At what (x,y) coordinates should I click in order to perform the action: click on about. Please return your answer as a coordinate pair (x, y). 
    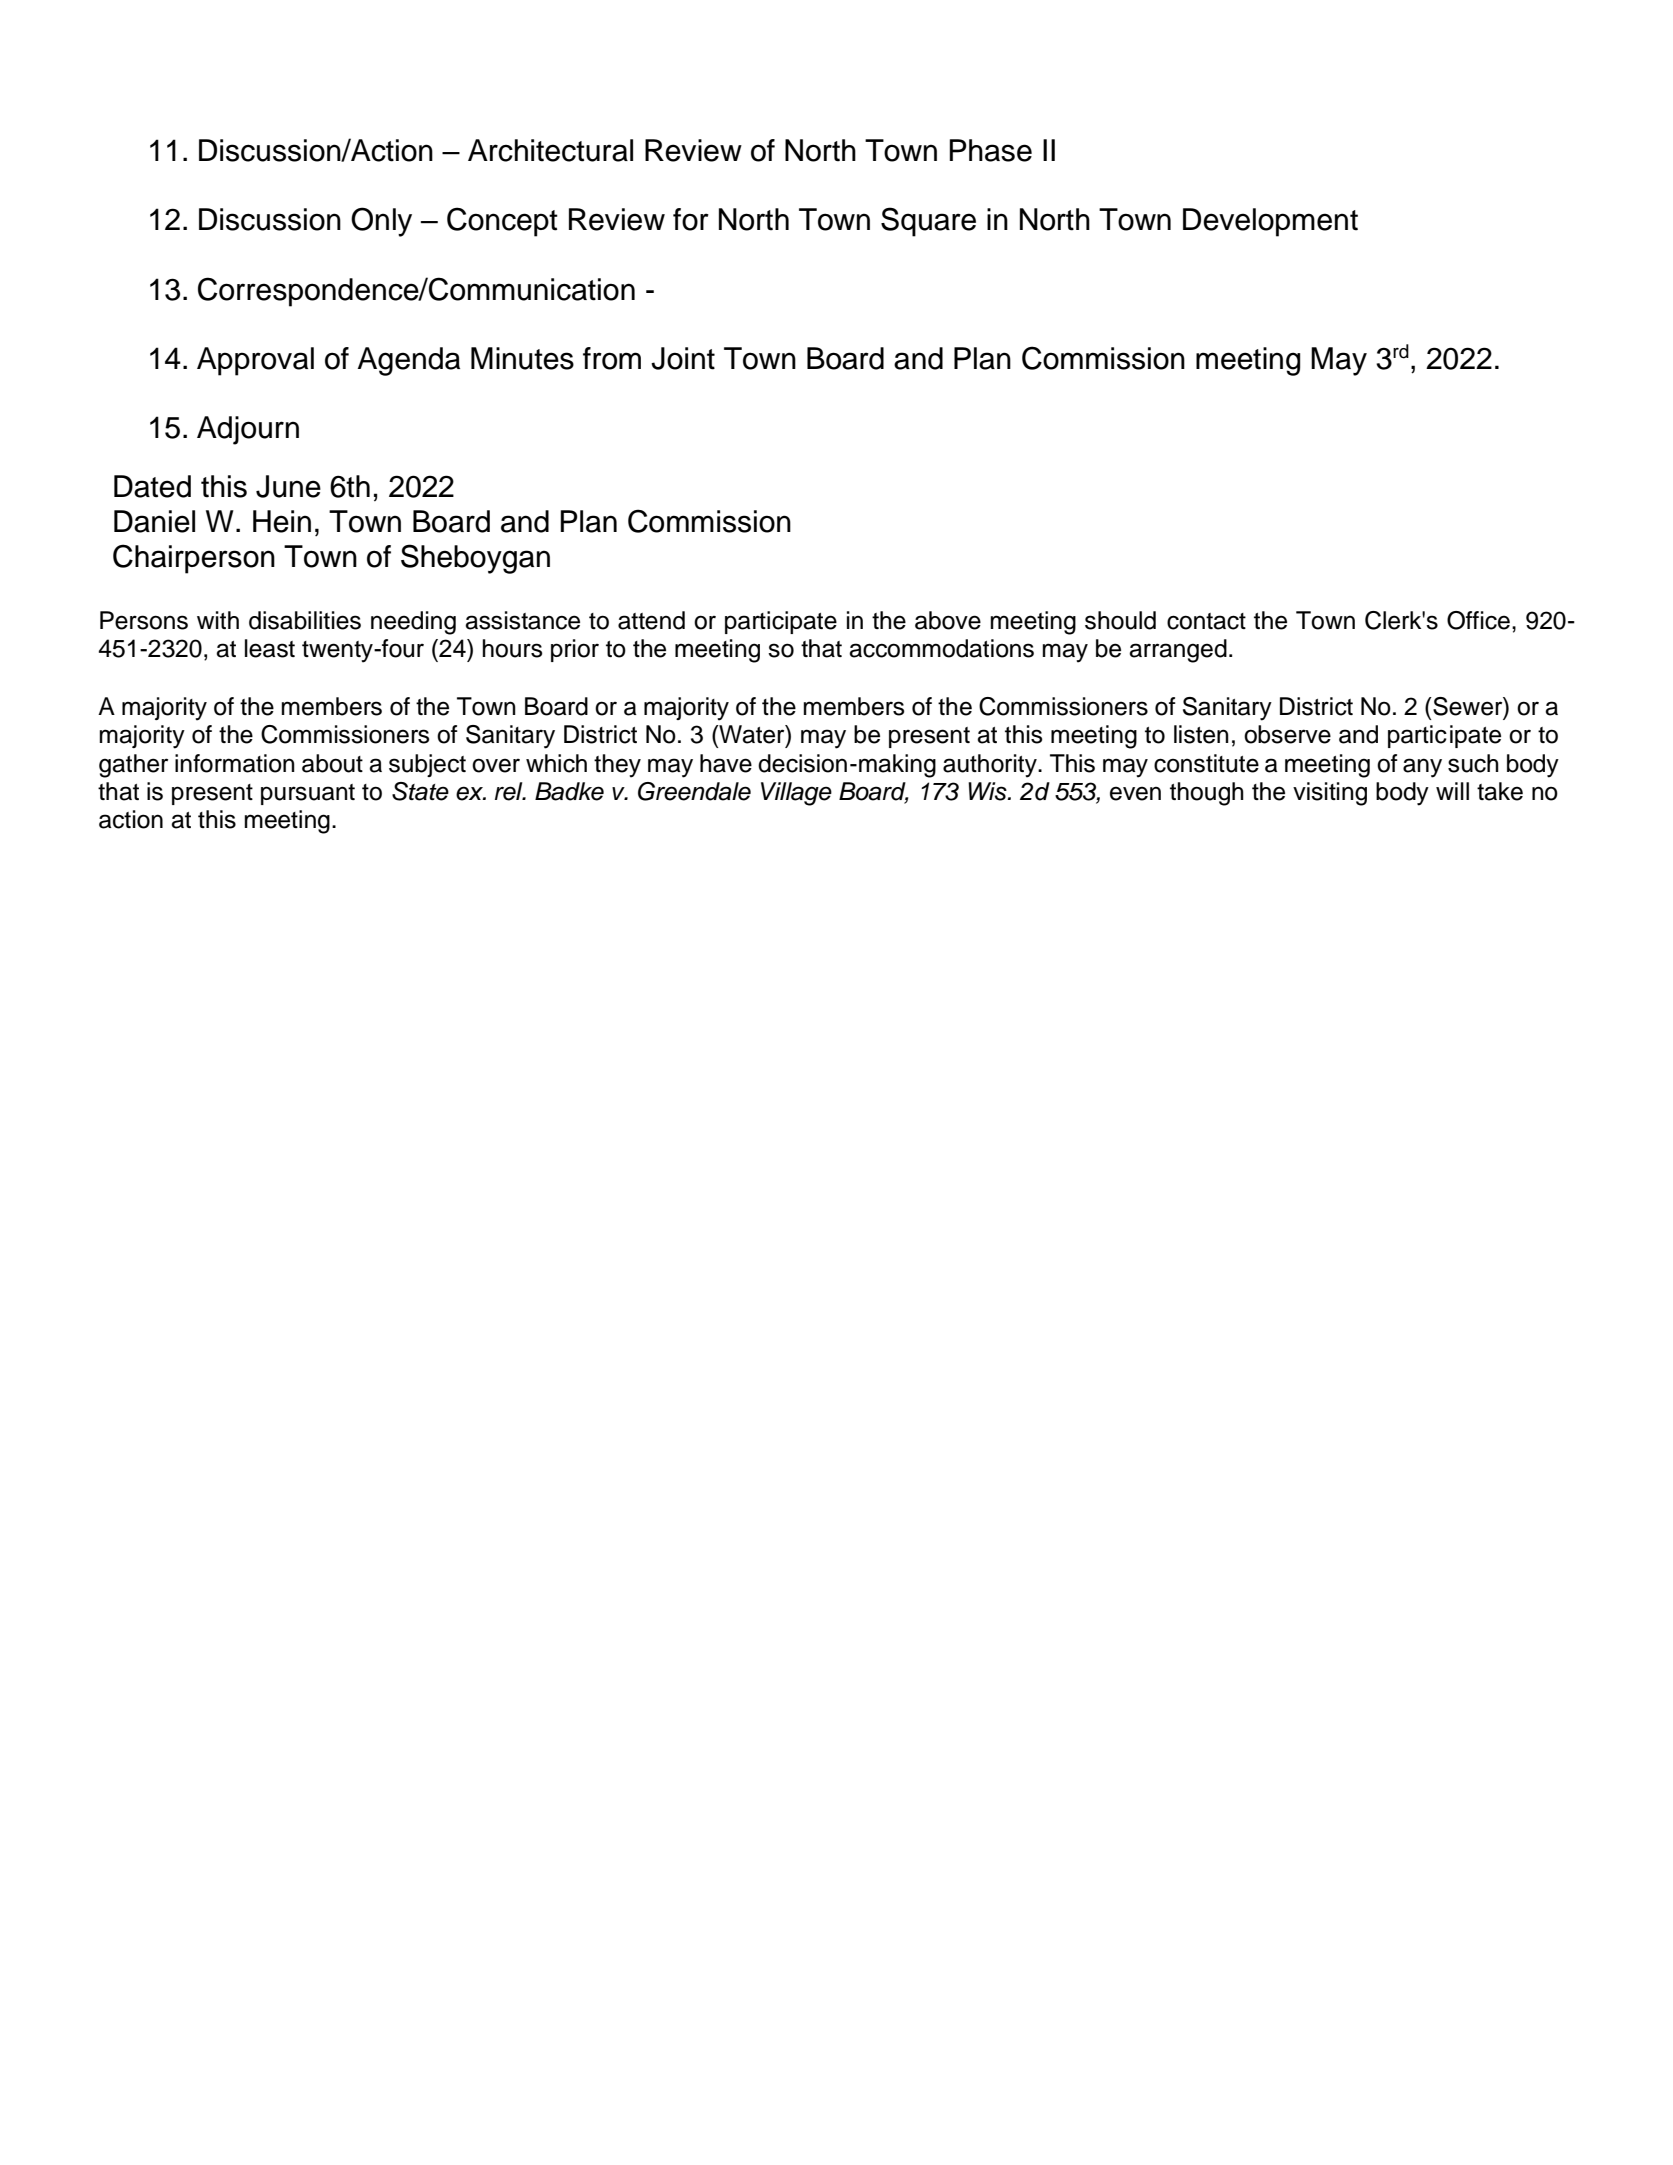
    Looking at the image, I should click on (332, 763).
